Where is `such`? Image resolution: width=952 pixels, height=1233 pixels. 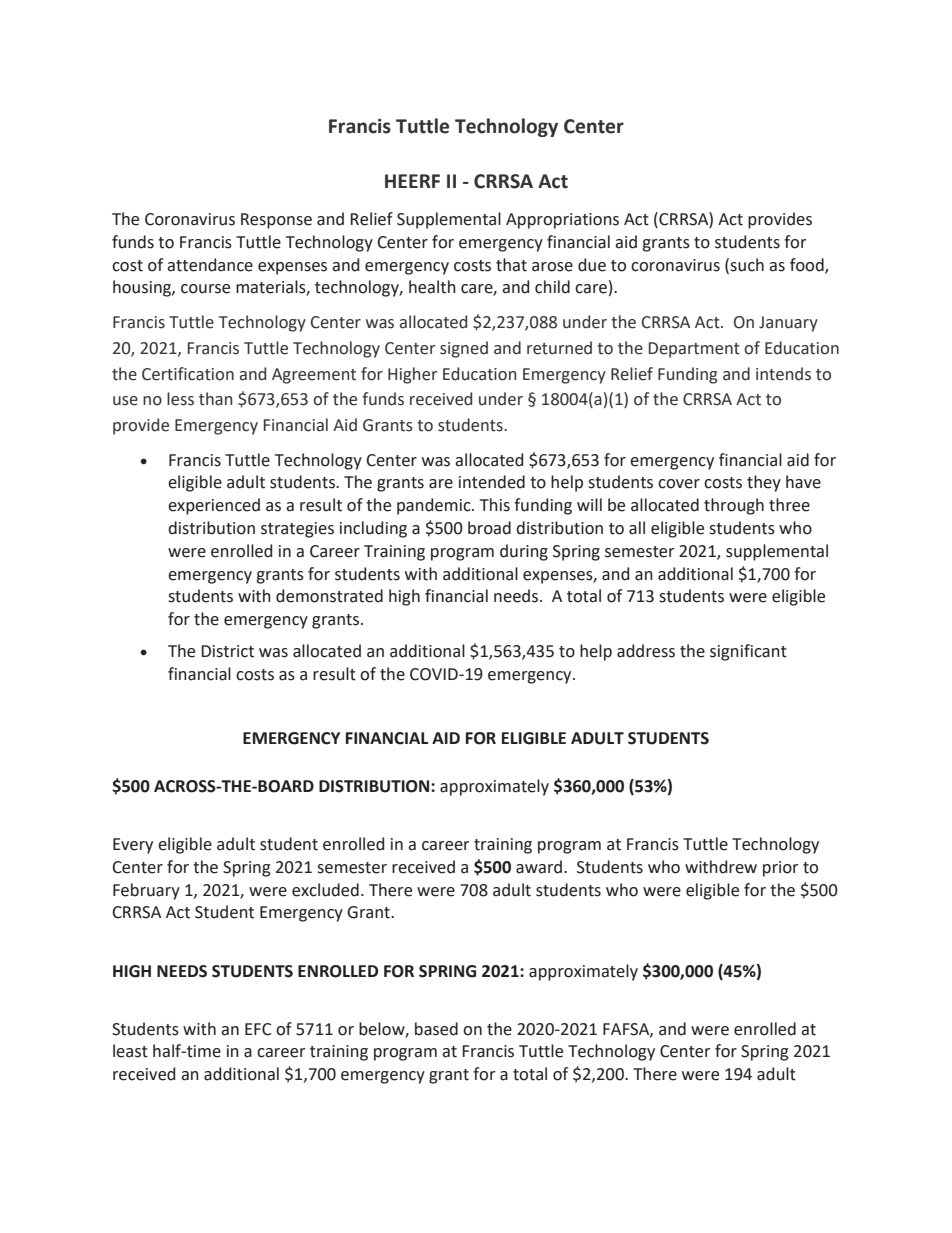 such is located at coordinates (747, 265).
